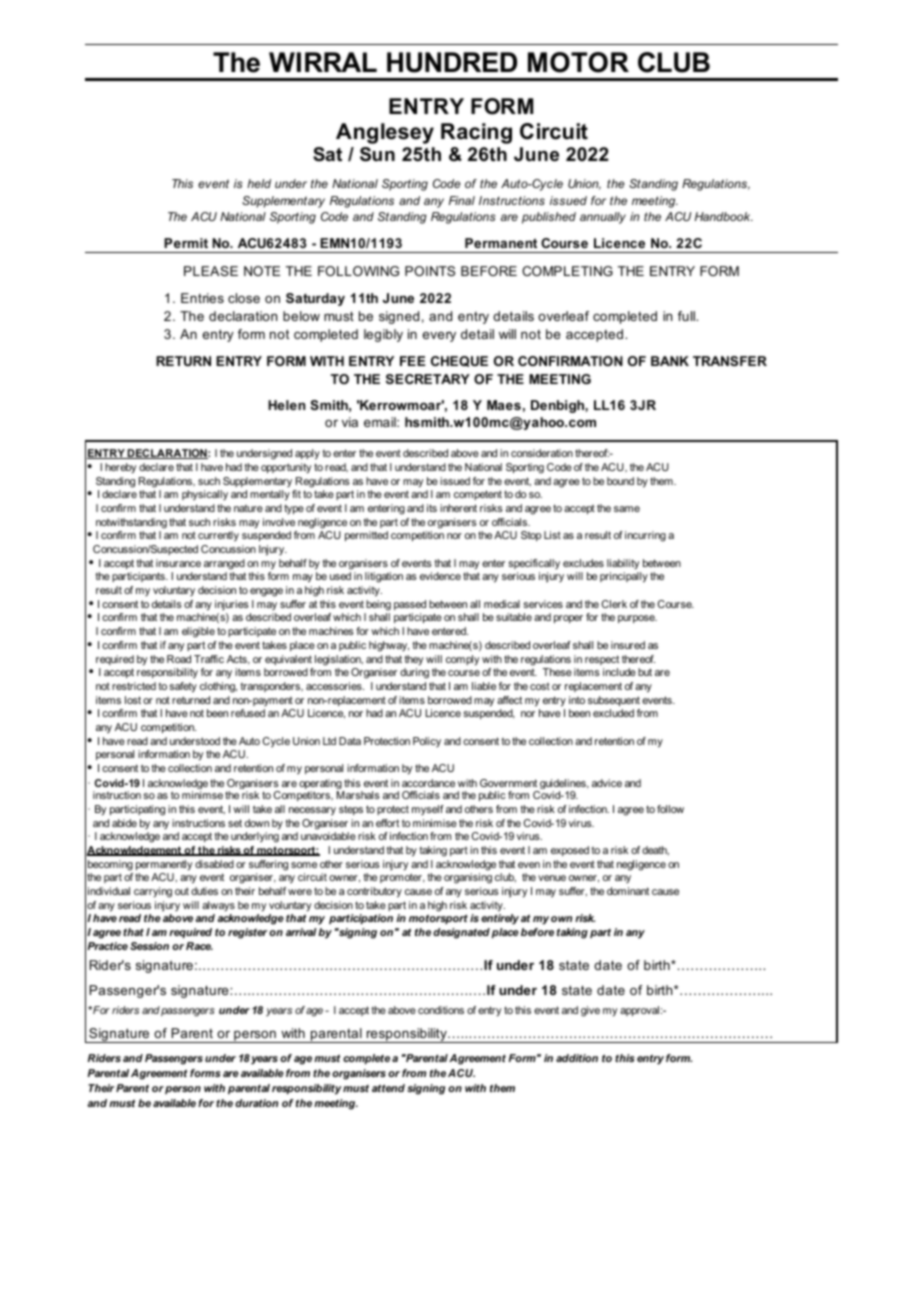  Describe the element at coordinates (577, 1058) in the page. I see `addition` at that location.
